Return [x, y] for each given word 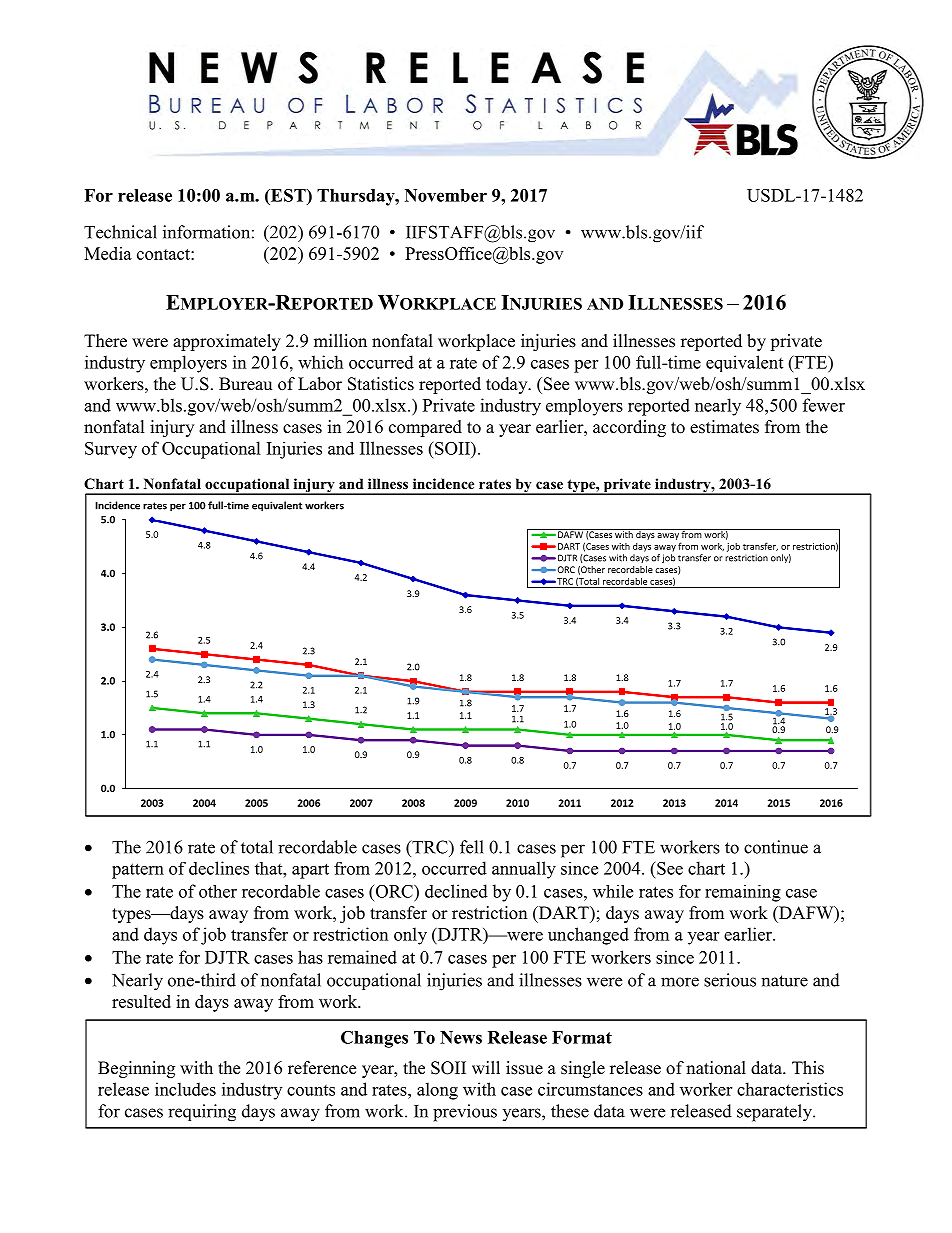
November [446, 195]
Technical [120, 232]
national [716, 1068]
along [437, 1091]
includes [185, 1089]
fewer [824, 405]
